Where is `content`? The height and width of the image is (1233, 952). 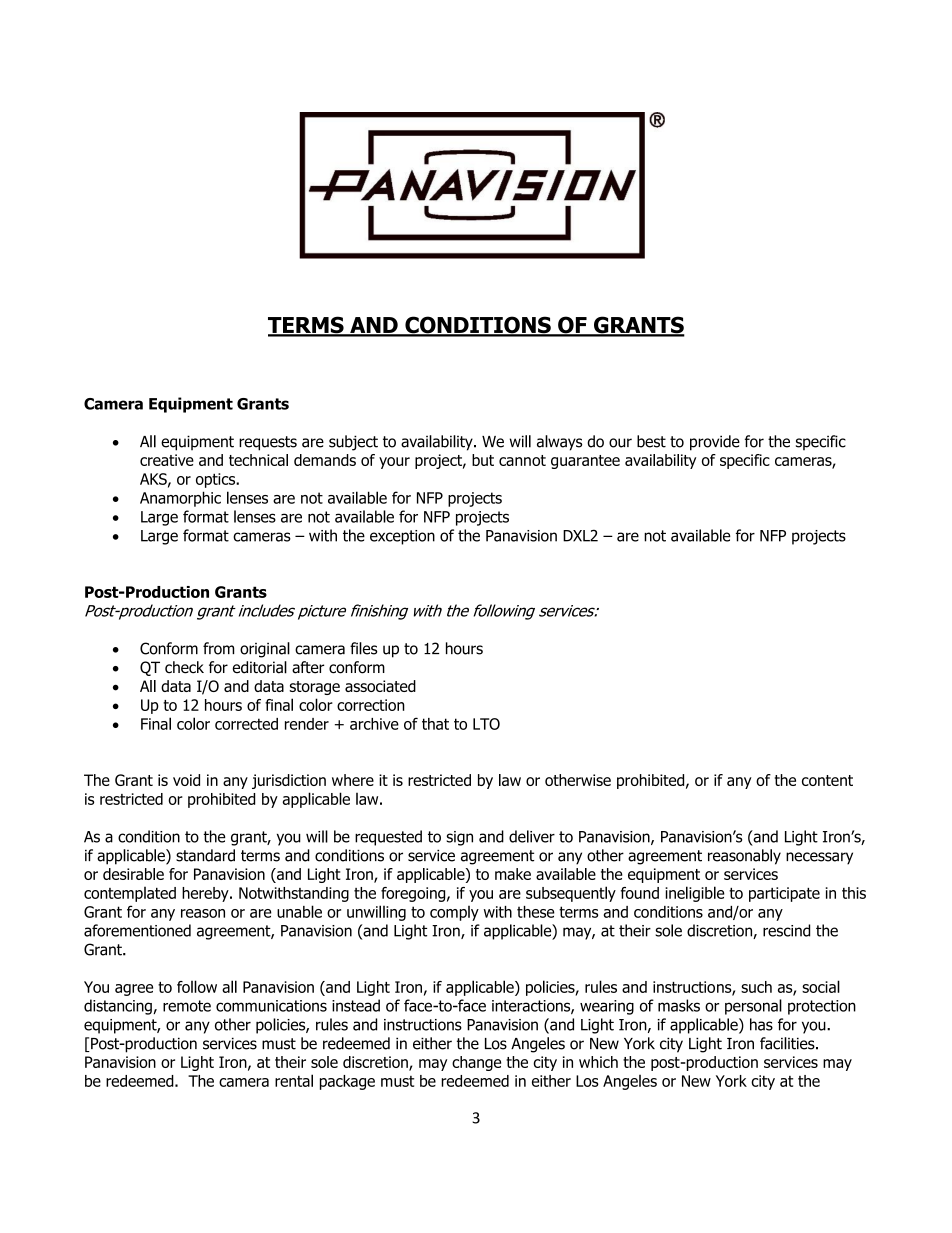
content is located at coordinates (827, 780).
